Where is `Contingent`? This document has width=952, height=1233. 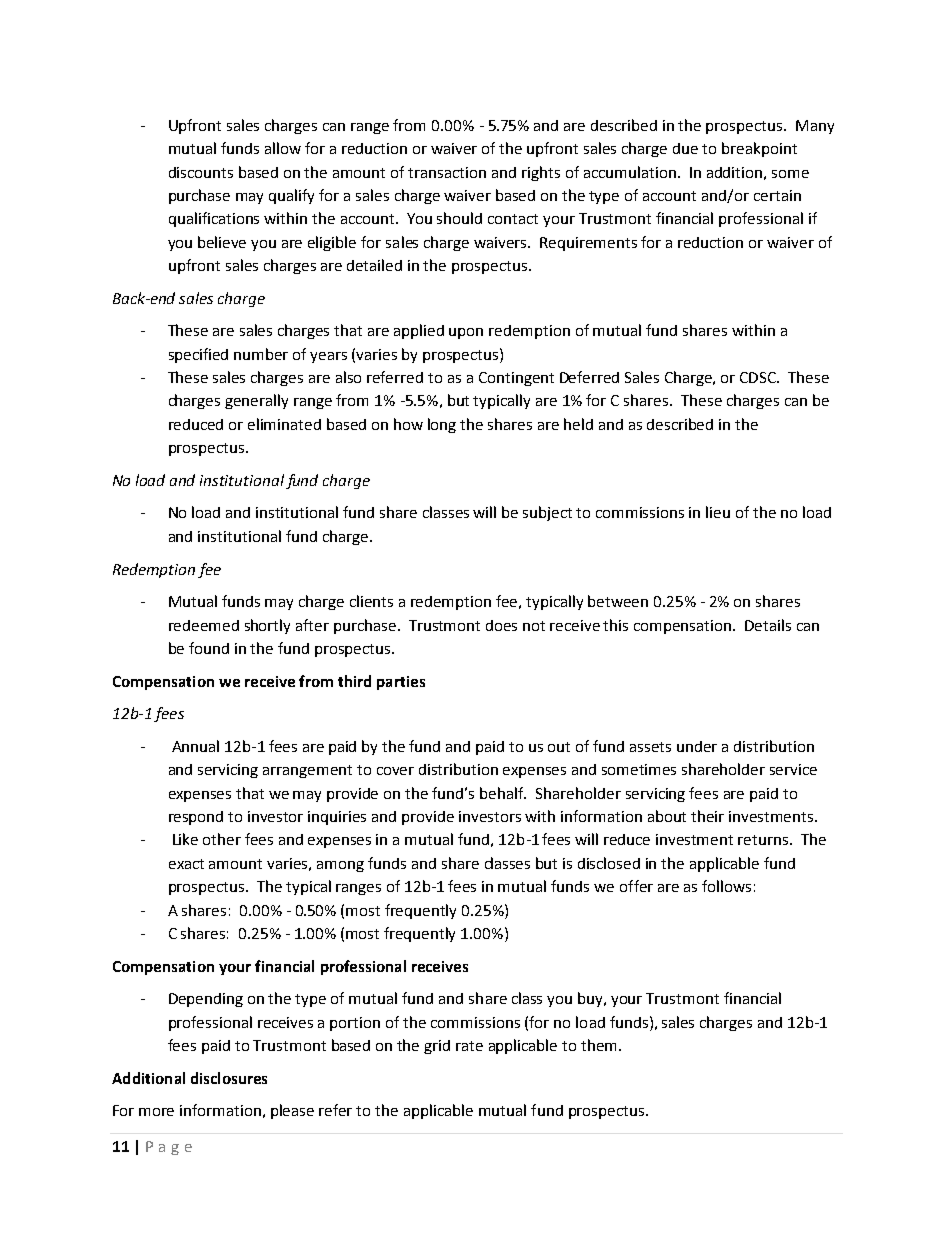
Contingent is located at coordinates (516, 379).
